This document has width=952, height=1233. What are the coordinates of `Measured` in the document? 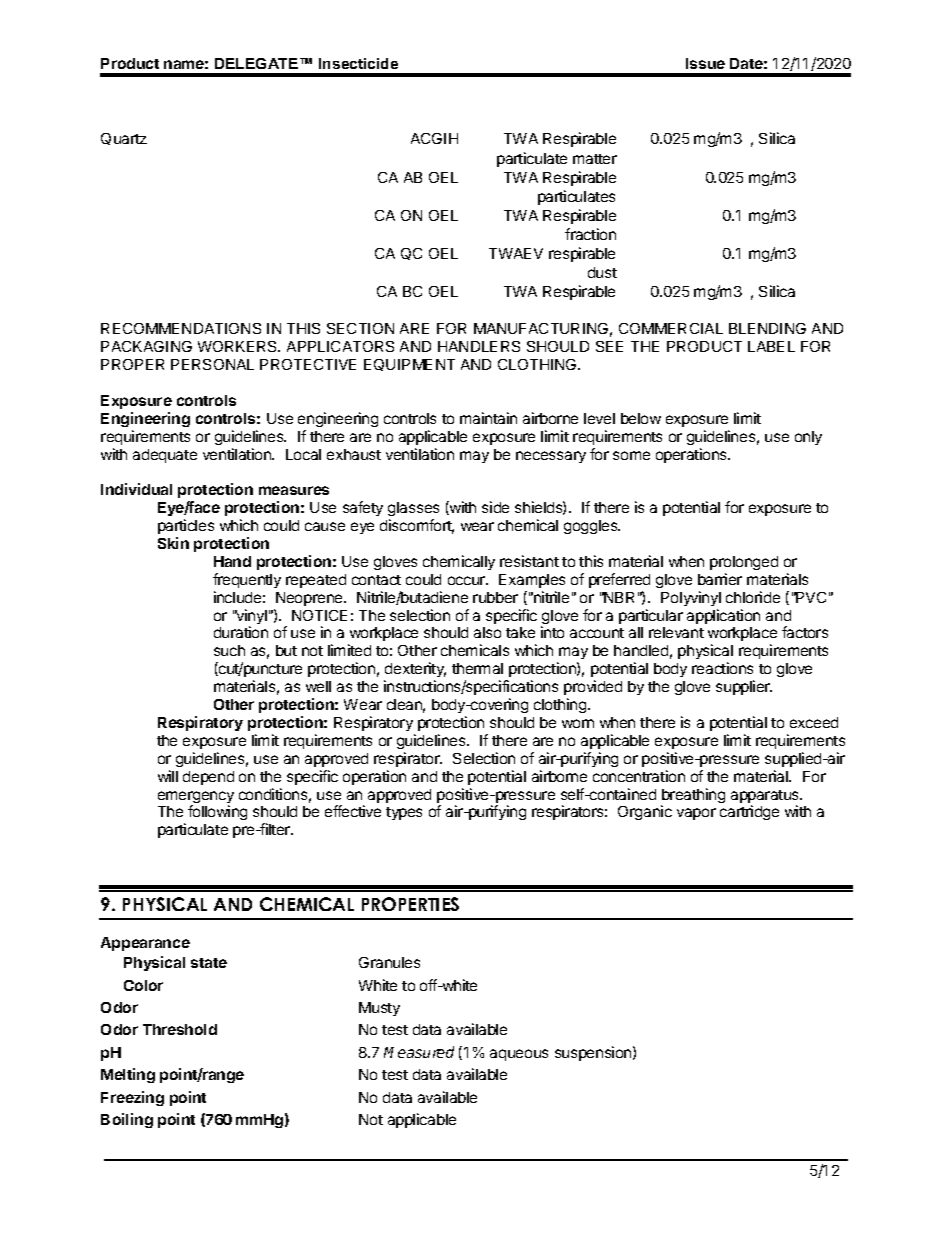 It's located at (419, 1052).
